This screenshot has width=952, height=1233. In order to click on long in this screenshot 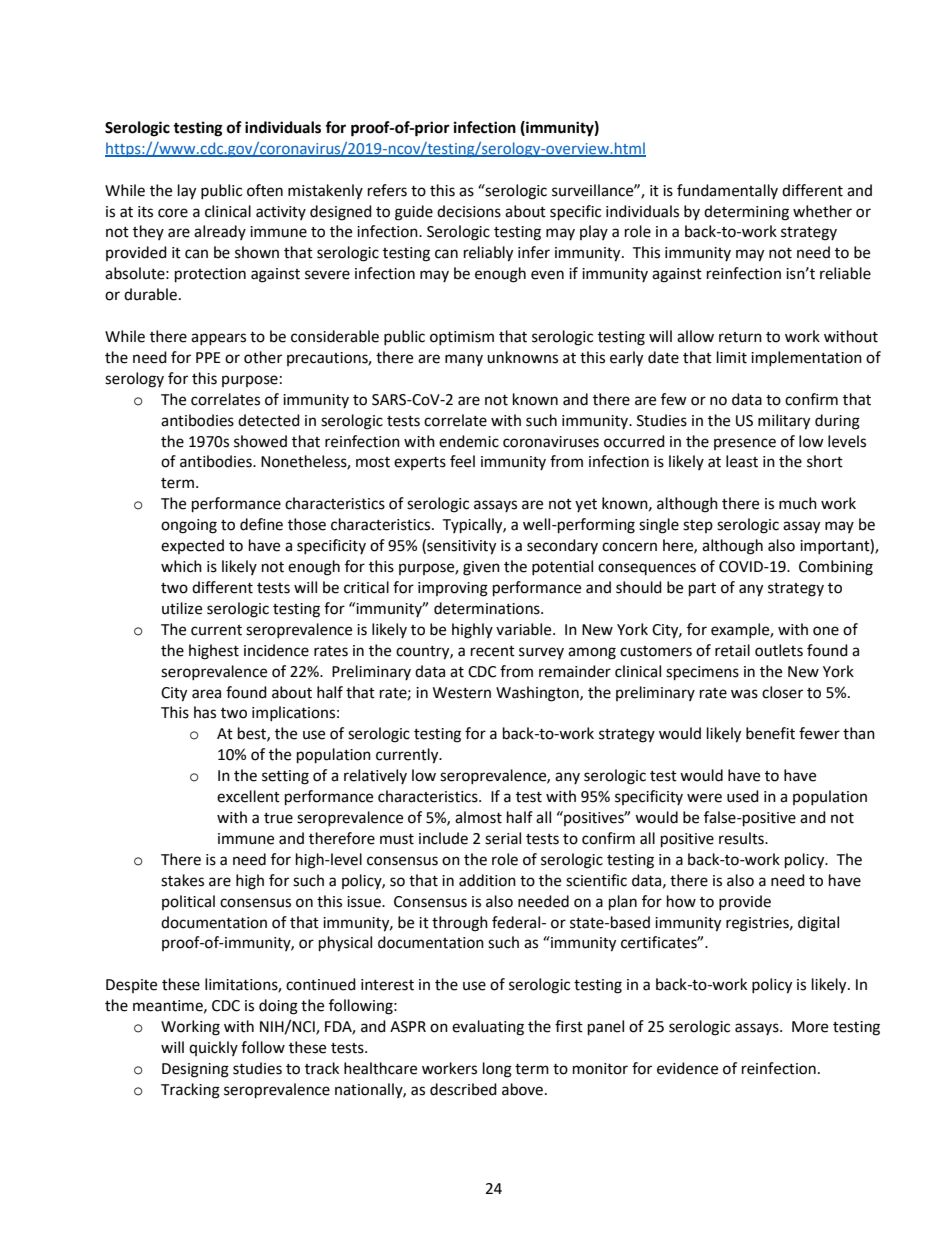, I will do `click(497, 1070)`.
